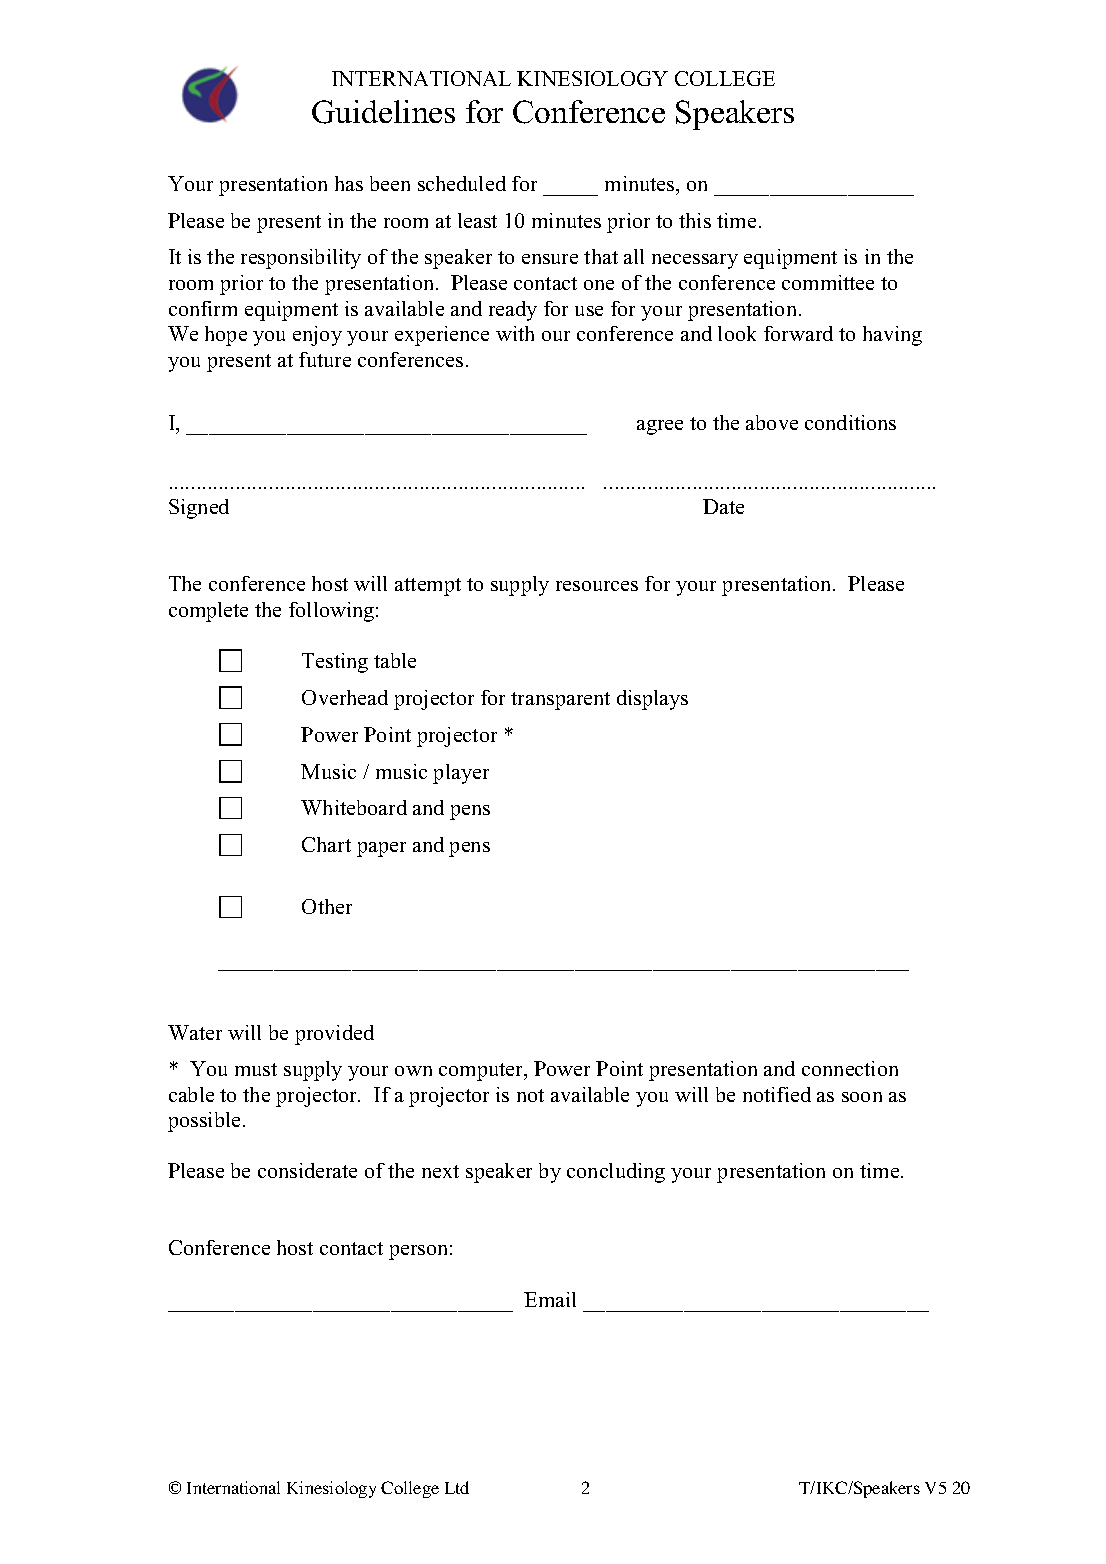 This image has height=1564, width=1106. I want to click on has, so click(349, 183).
